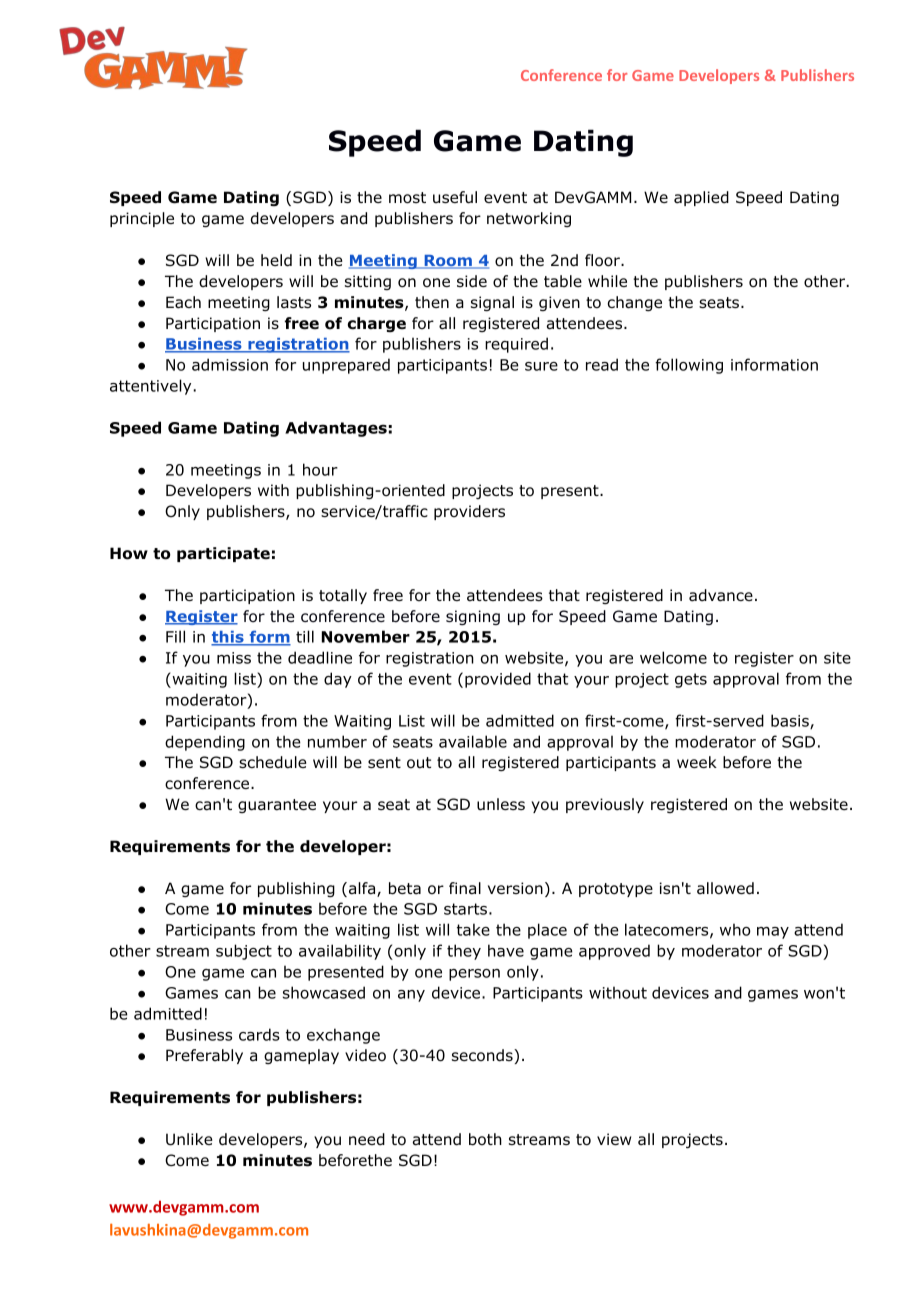 Image resolution: width=924 pixels, height=1307 pixels. I want to click on Fill, so click(175, 636).
